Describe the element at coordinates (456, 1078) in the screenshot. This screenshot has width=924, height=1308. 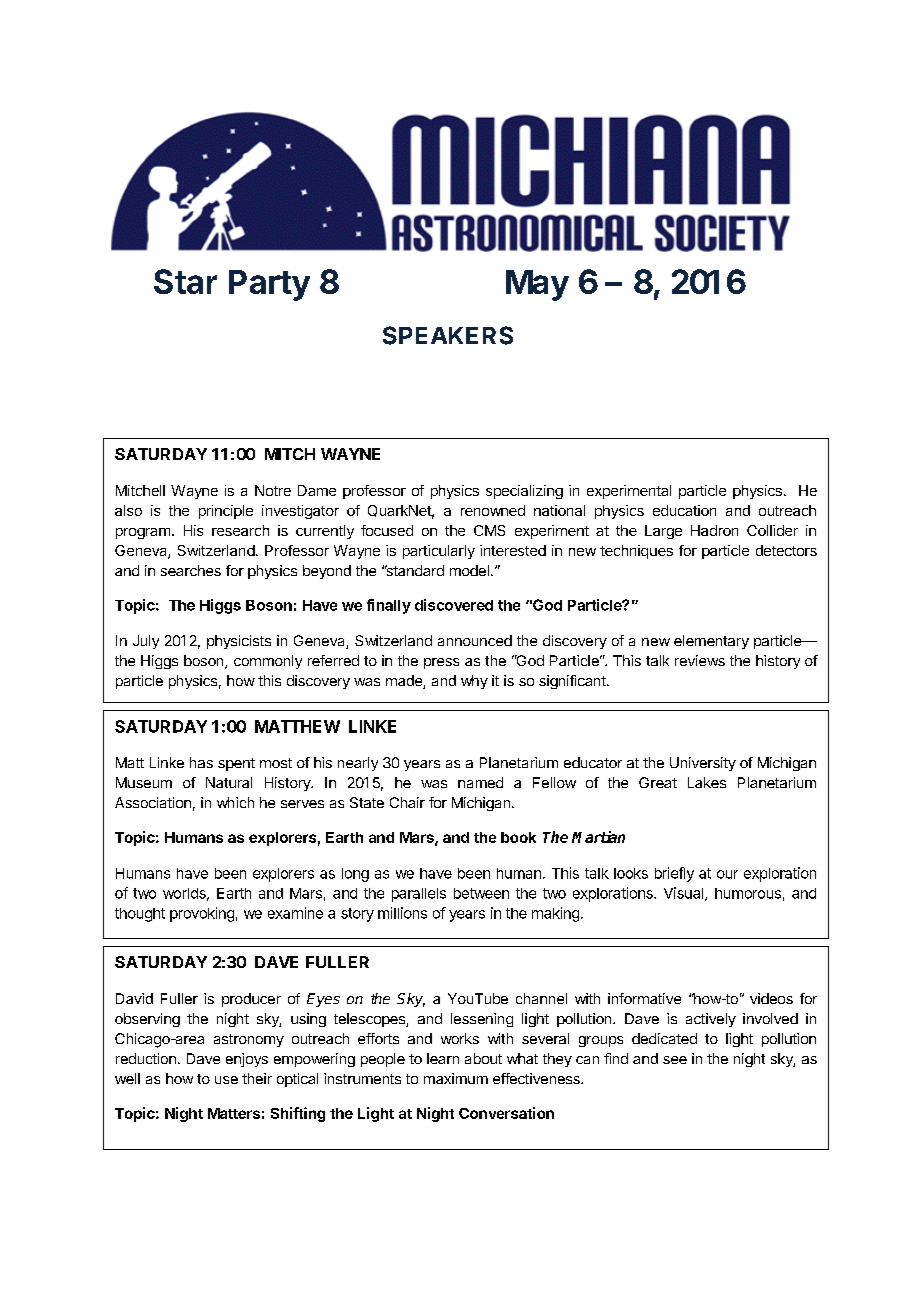
I see `maximum` at that location.
